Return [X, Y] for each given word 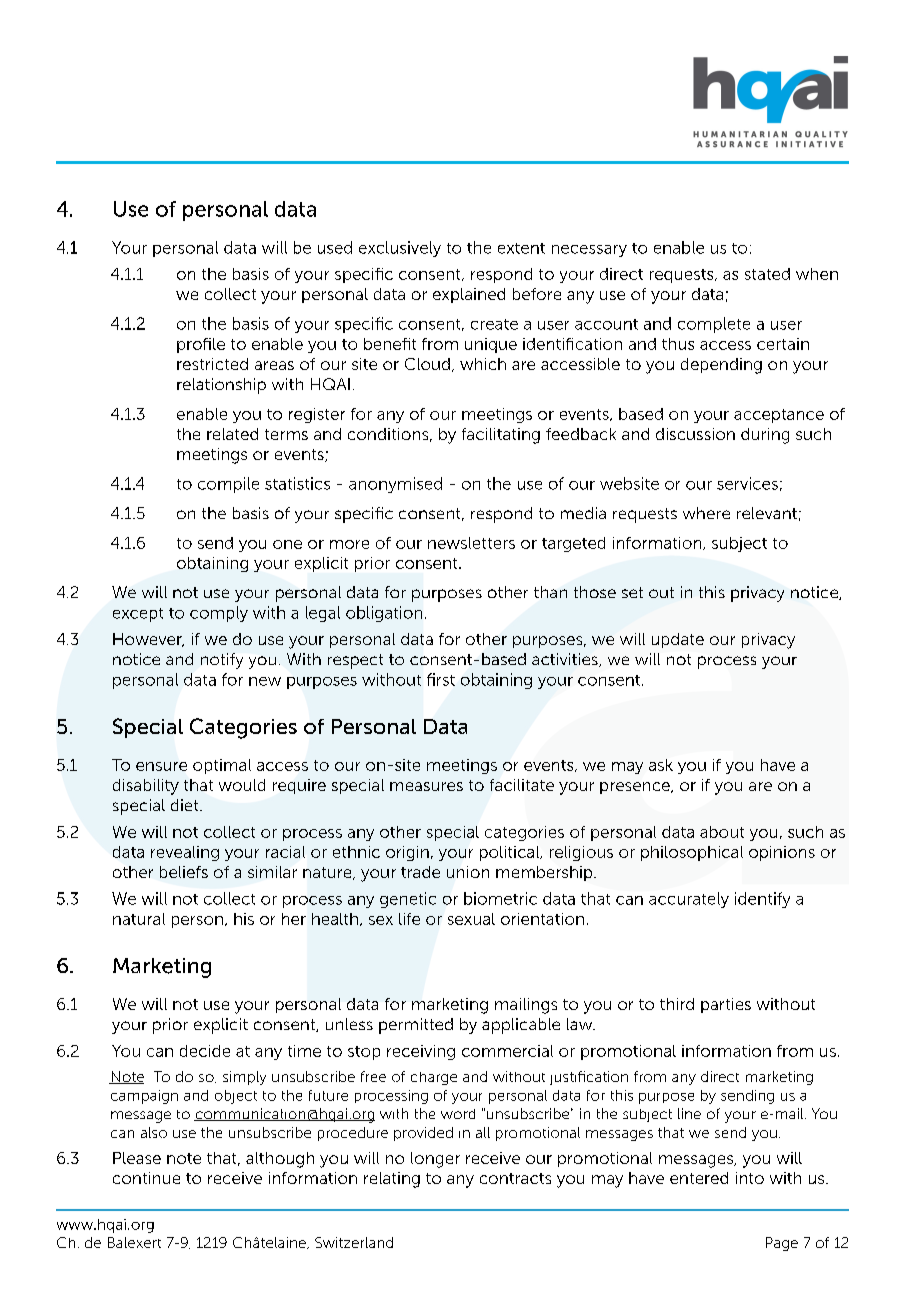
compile [228, 485]
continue [146, 1178]
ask [661, 765]
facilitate [522, 785]
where [706, 513]
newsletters [471, 543]
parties [726, 1005]
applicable [521, 1026]
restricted [212, 364]
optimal [222, 766]
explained [469, 295]
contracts [515, 1178]
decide [205, 1051]
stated [767, 274]
